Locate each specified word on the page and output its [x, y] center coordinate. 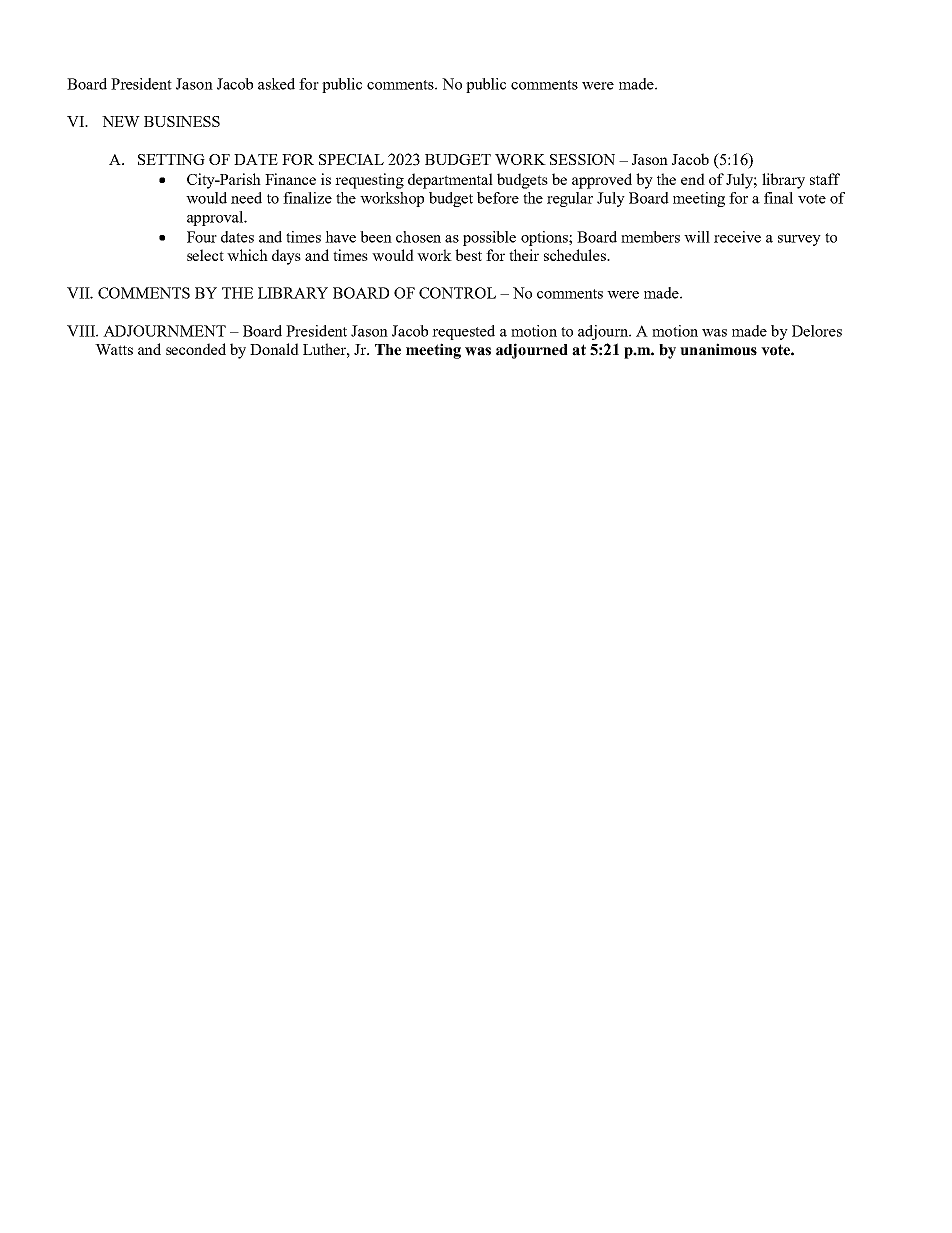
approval [216, 218]
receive [737, 237]
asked [276, 84]
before [498, 198]
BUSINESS [182, 121]
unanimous [718, 349]
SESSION [582, 159]
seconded [196, 349]
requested [463, 332]
